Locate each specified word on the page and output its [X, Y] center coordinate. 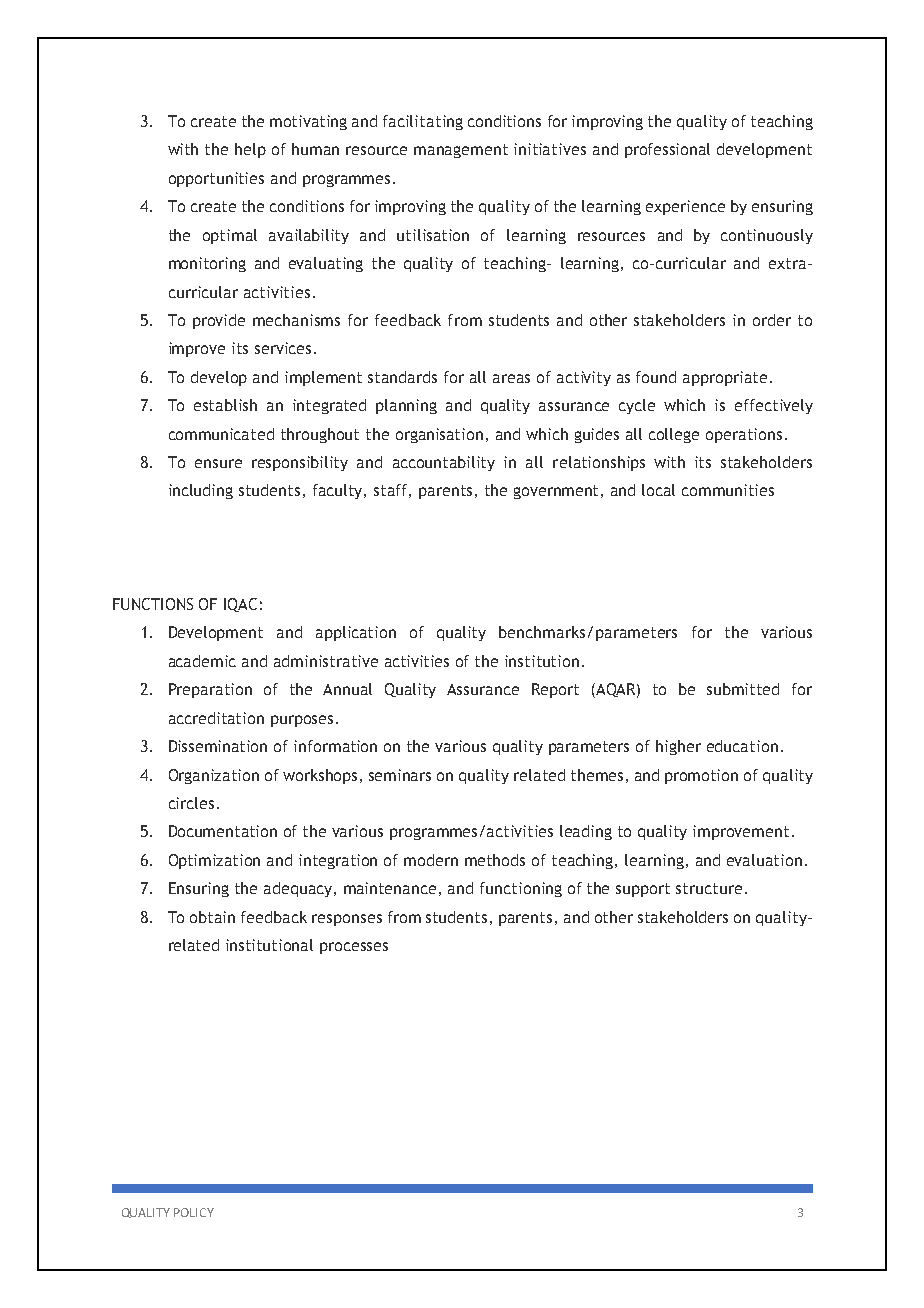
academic [202, 661]
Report [555, 690]
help [250, 150]
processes [354, 948]
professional [667, 150]
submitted [743, 689]
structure [709, 888]
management [461, 151]
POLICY [194, 1212]
